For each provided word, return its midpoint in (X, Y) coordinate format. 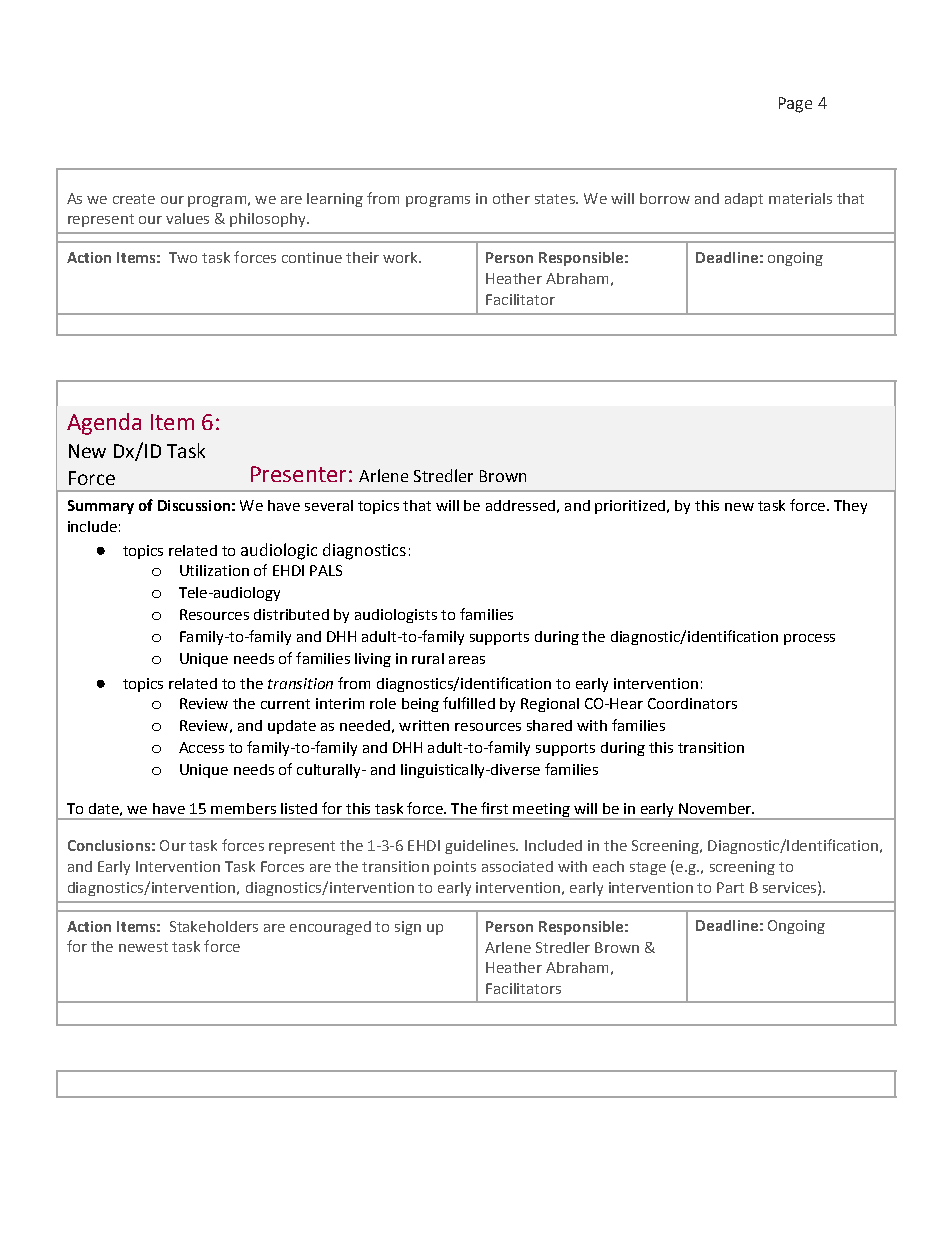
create (134, 199)
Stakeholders (214, 926)
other (511, 198)
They (850, 507)
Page (795, 105)
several (329, 505)
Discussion (194, 505)
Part (730, 887)
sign (408, 928)
